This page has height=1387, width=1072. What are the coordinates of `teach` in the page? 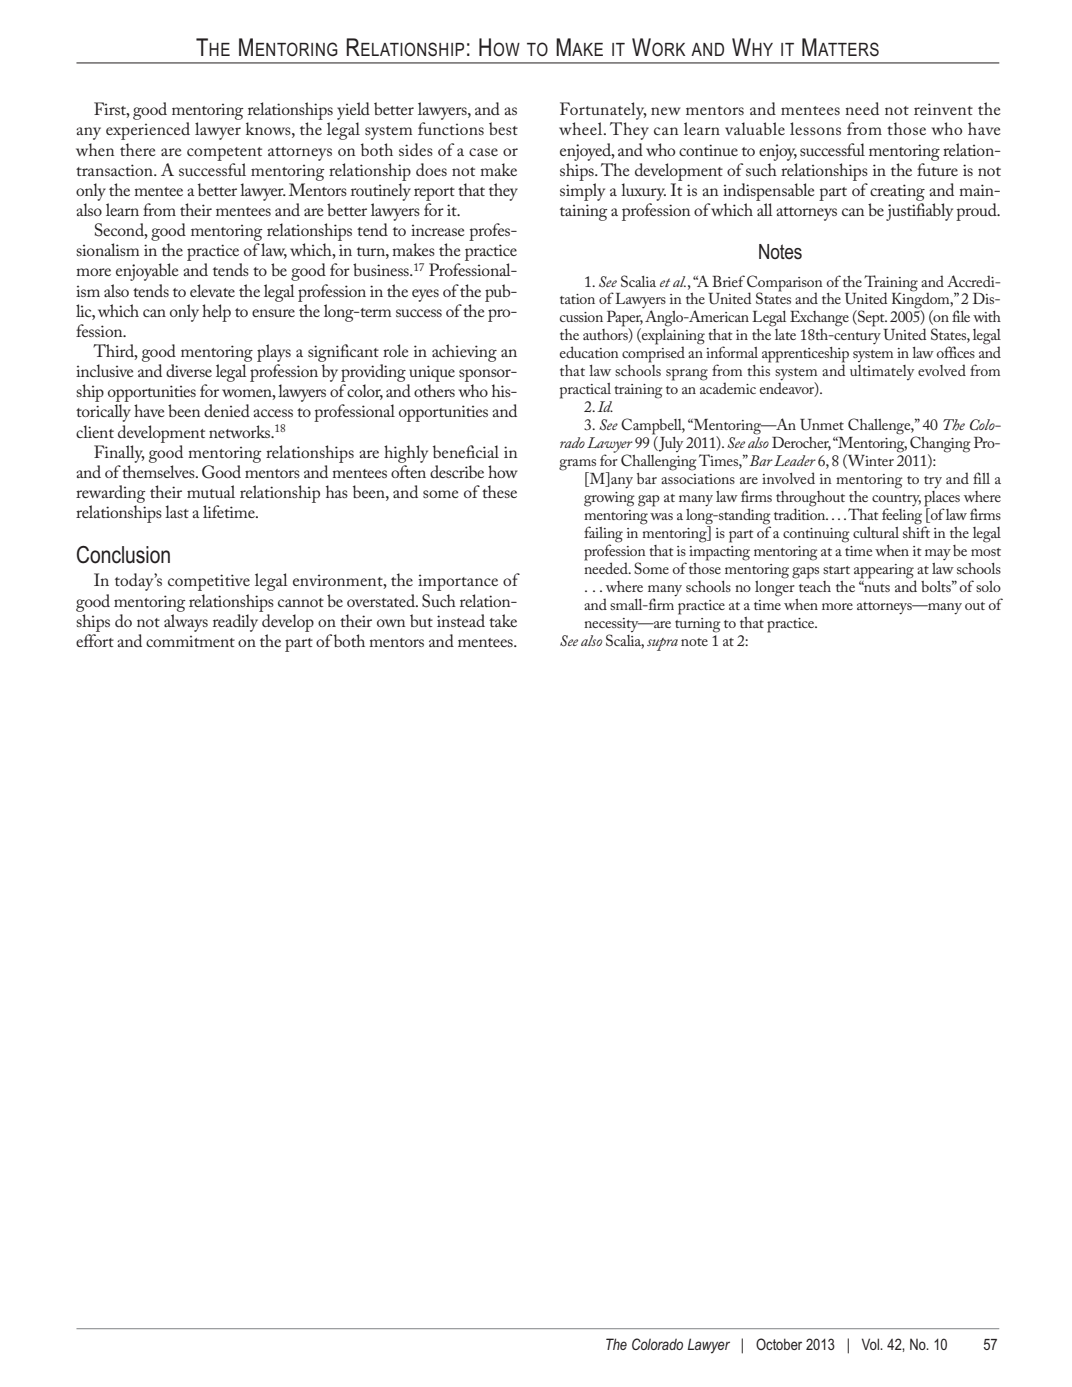 It's located at (813, 585).
